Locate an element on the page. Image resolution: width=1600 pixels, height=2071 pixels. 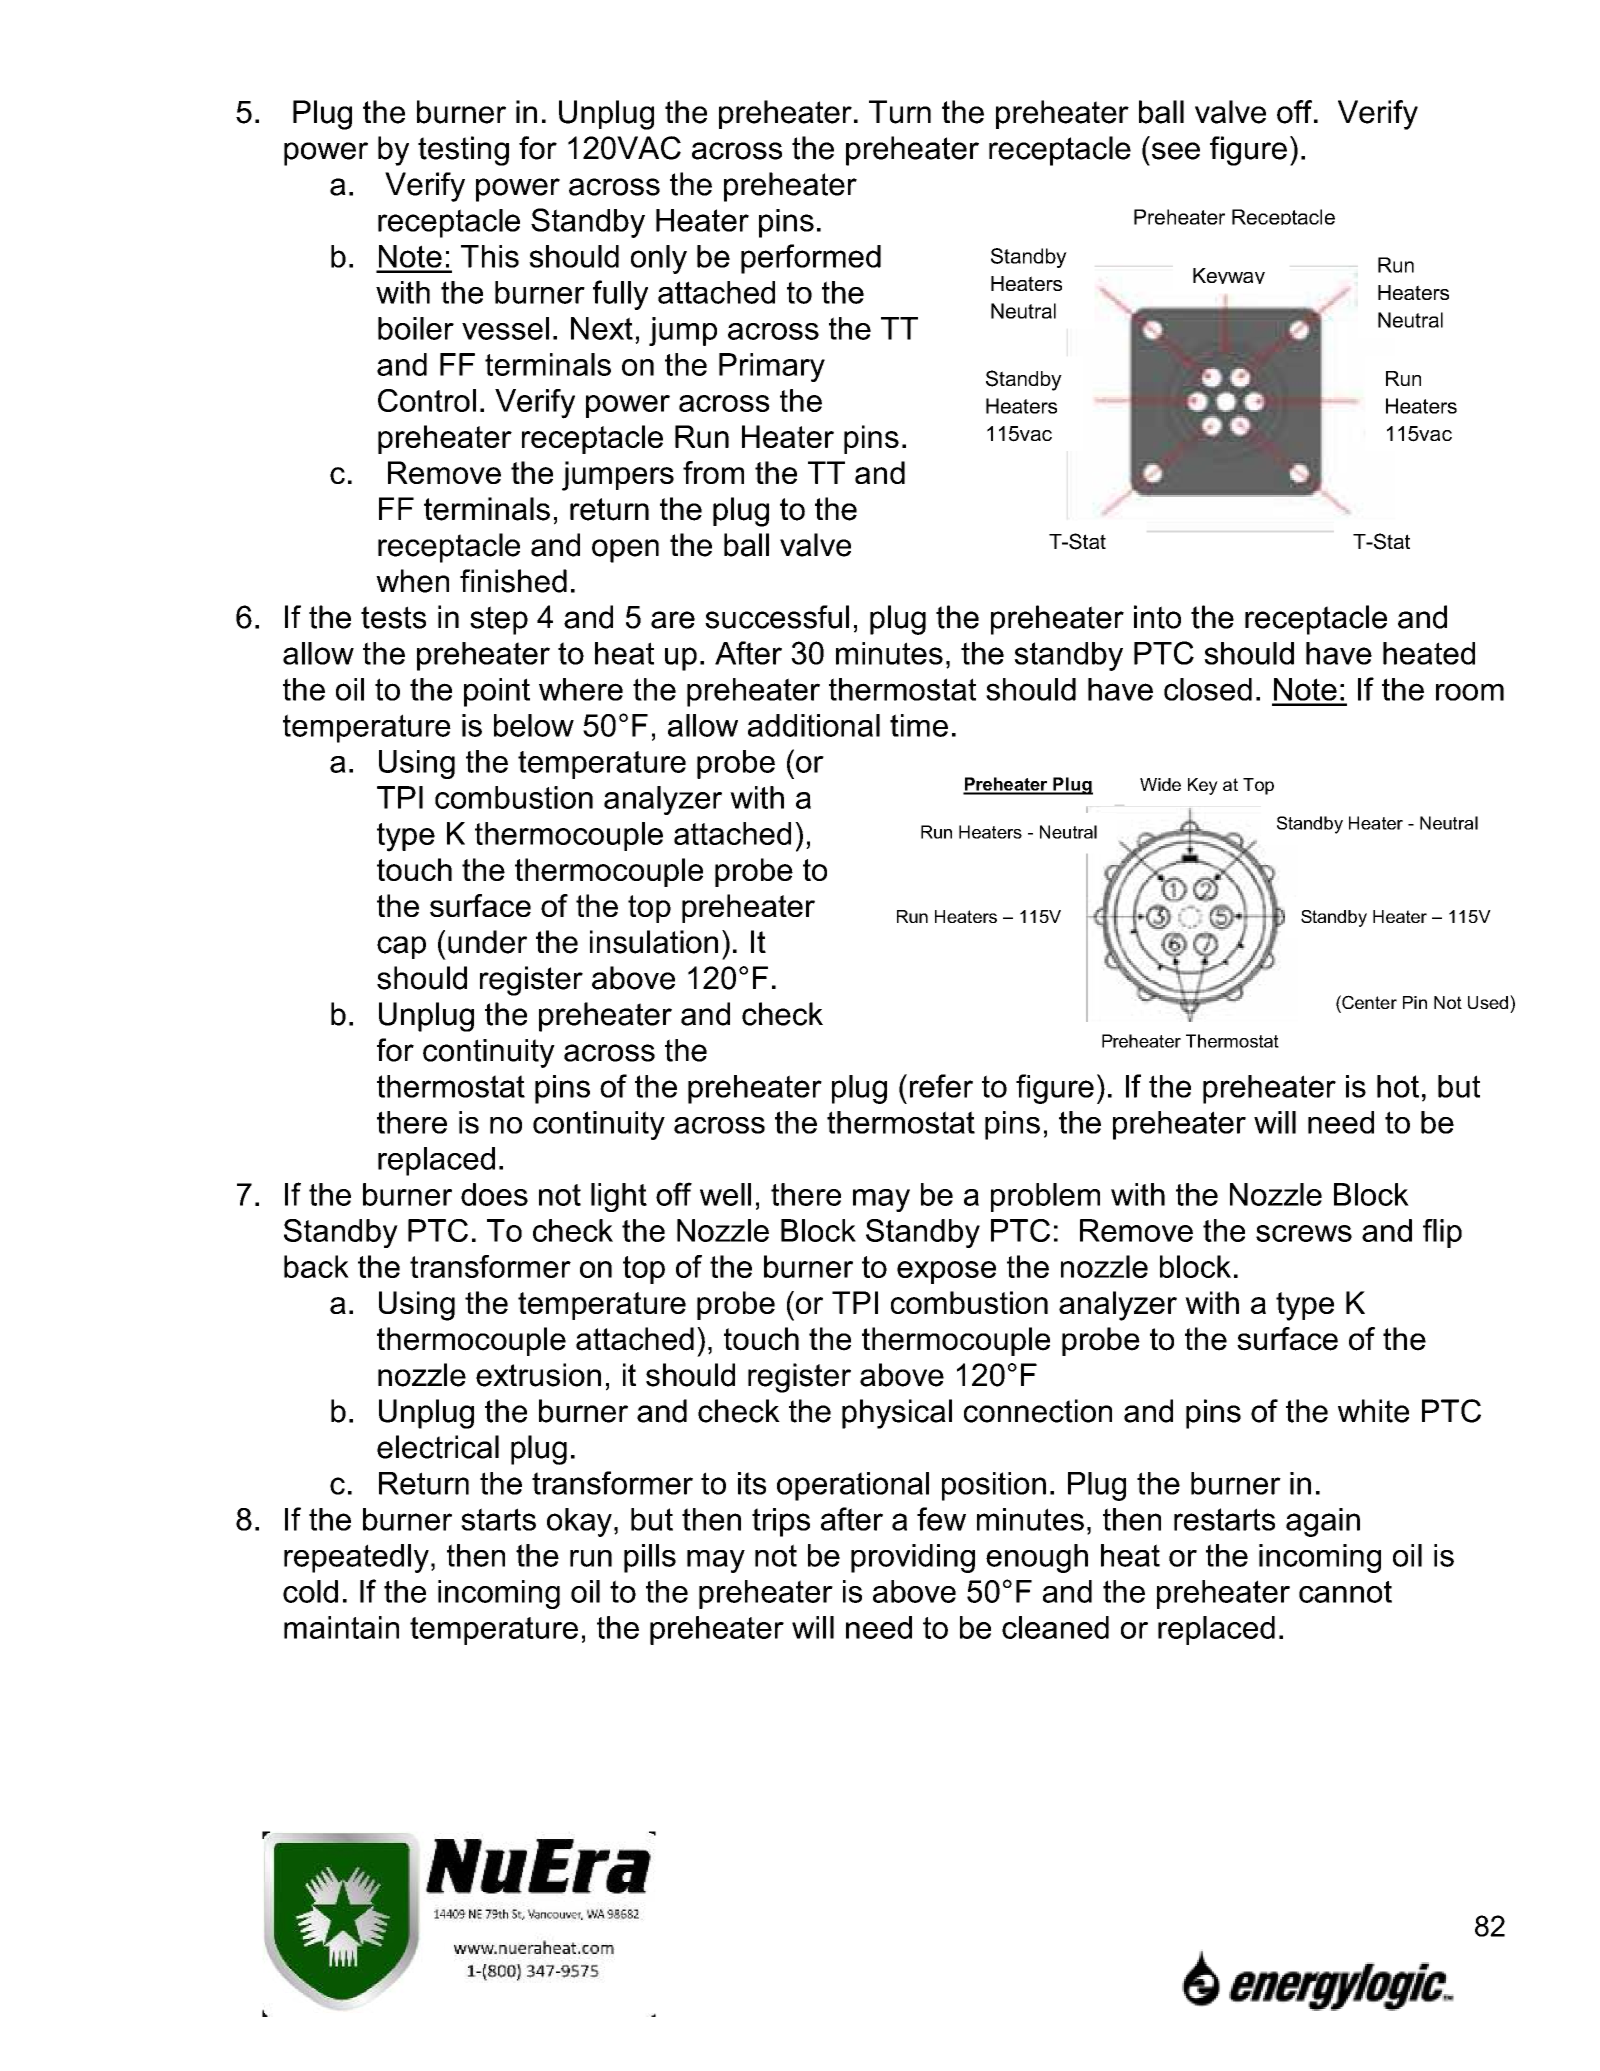
testing is located at coordinates (463, 151).
